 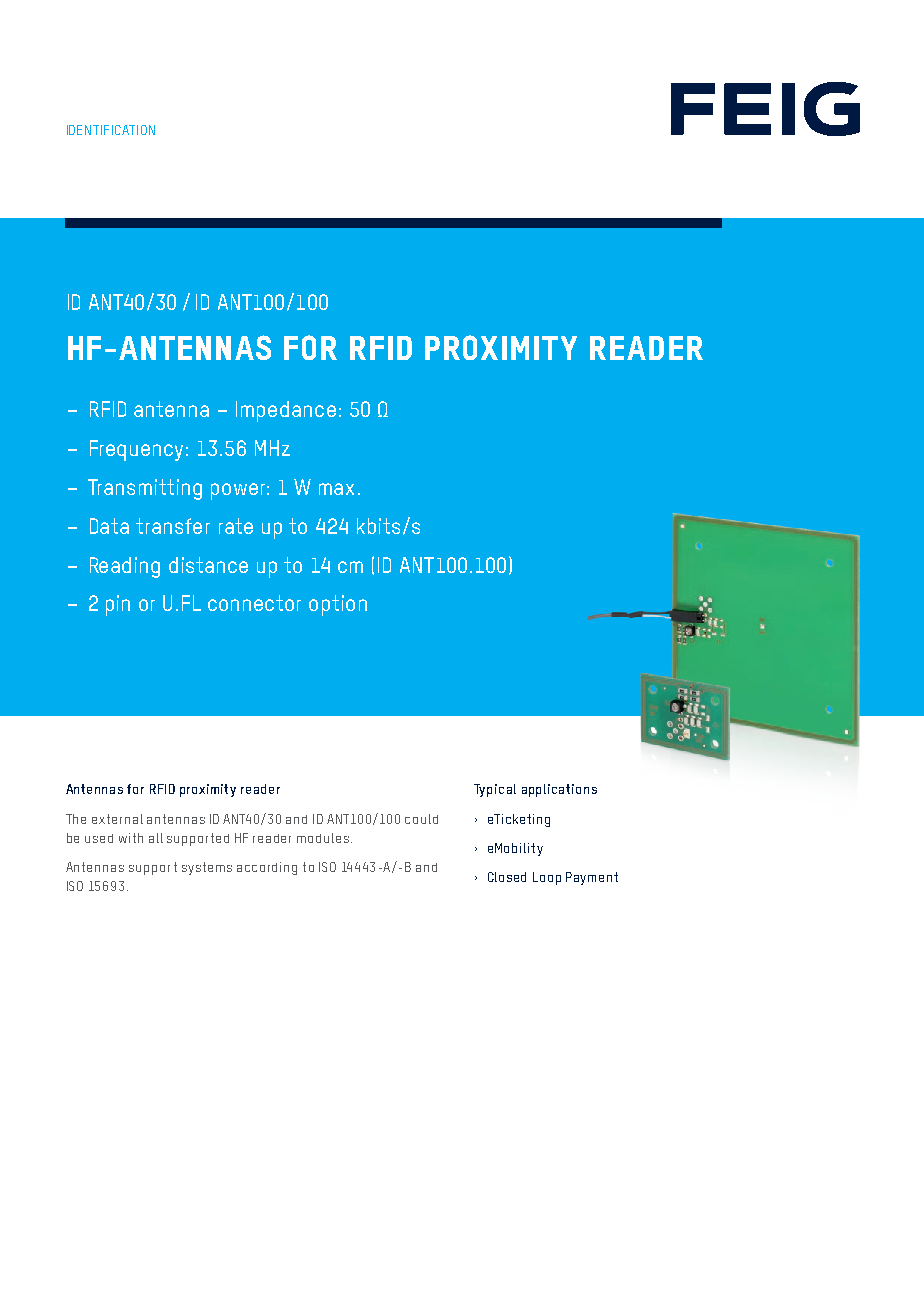 I want to click on distance, so click(x=208, y=565).
